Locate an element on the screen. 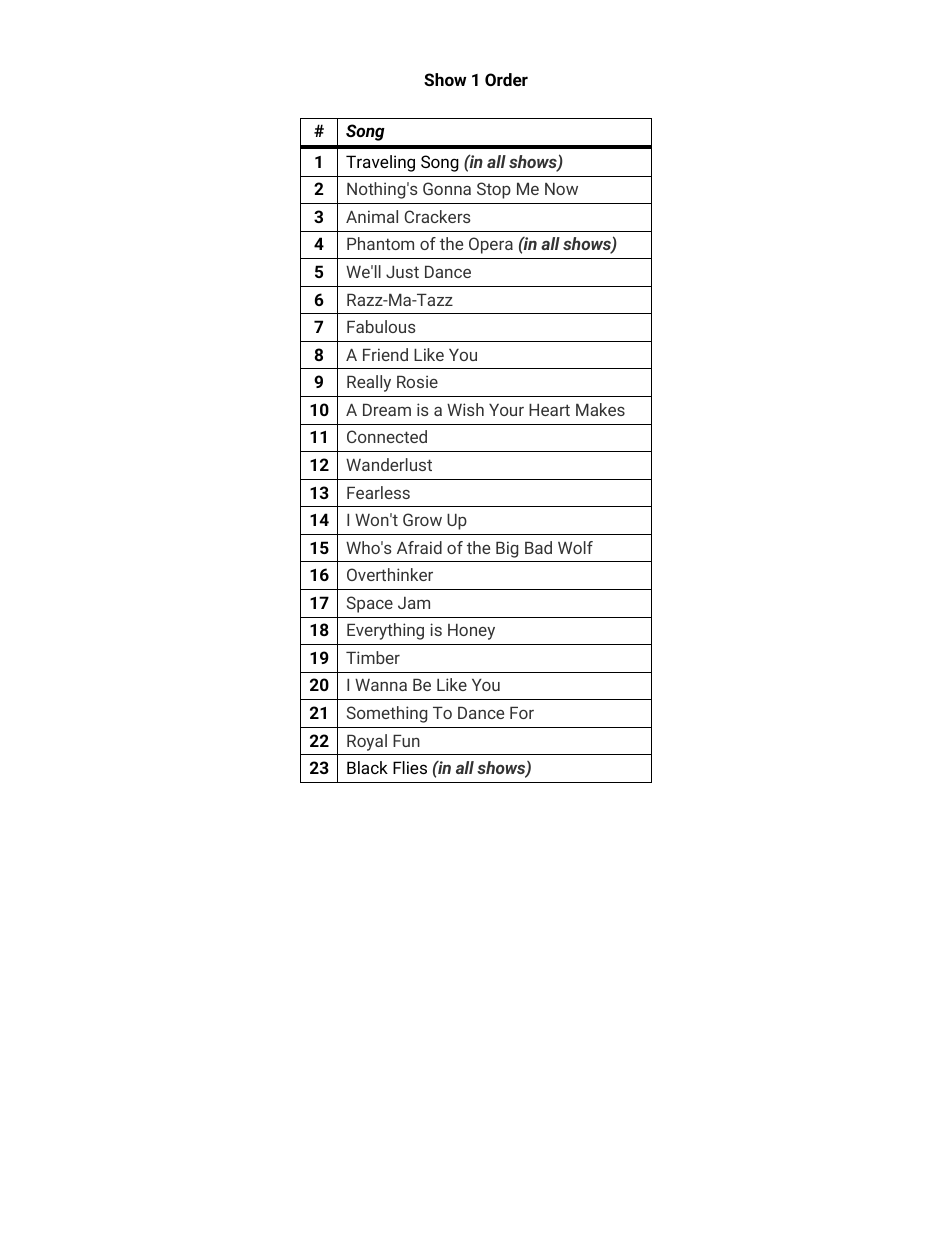 The height and width of the screenshot is (1233, 952). Traveling is located at coordinates (380, 163).
